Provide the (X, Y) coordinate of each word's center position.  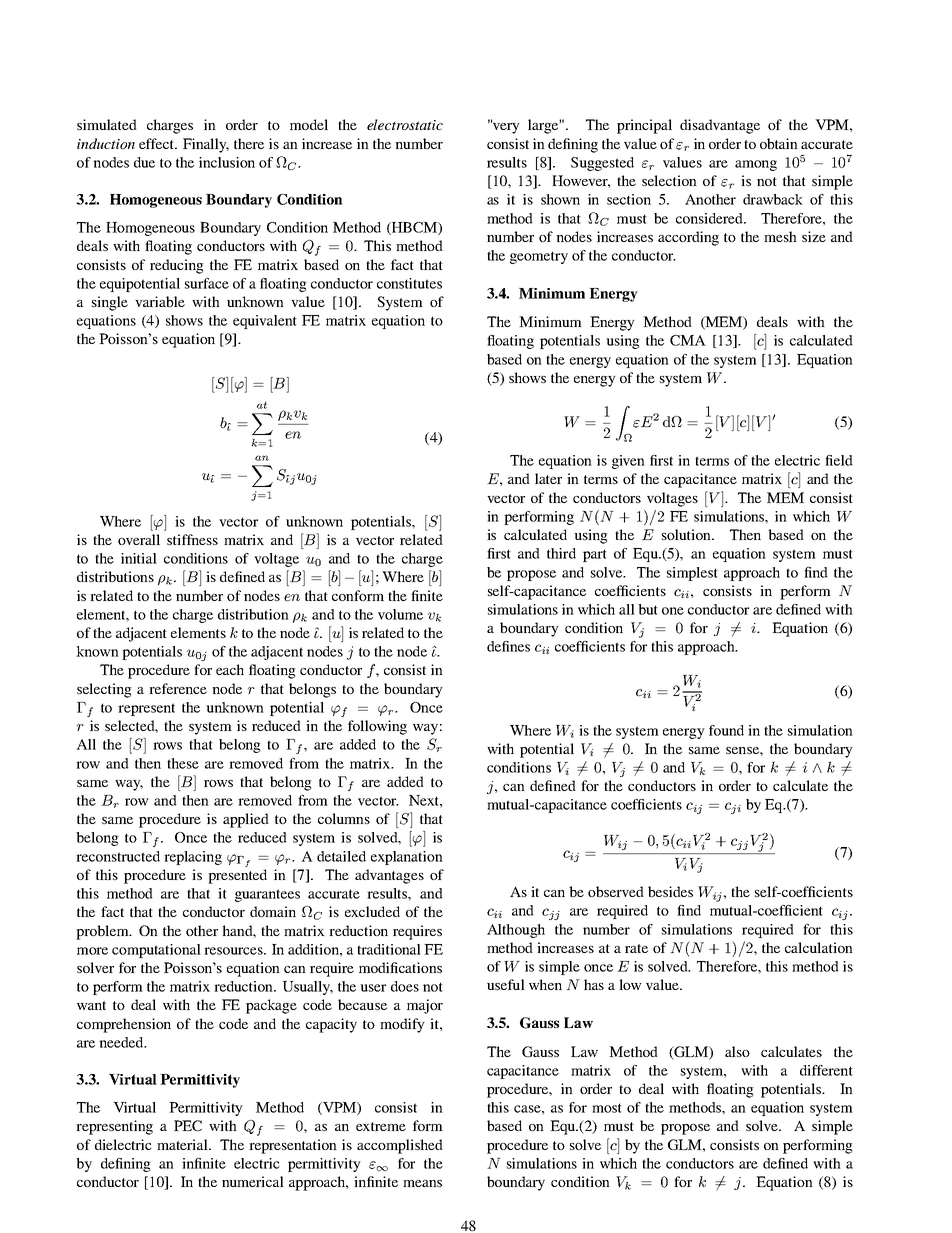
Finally (206, 145)
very (505, 127)
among (756, 165)
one (673, 611)
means (422, 1183)
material (183, 1144)
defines (508, 646)
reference (178, 688)
